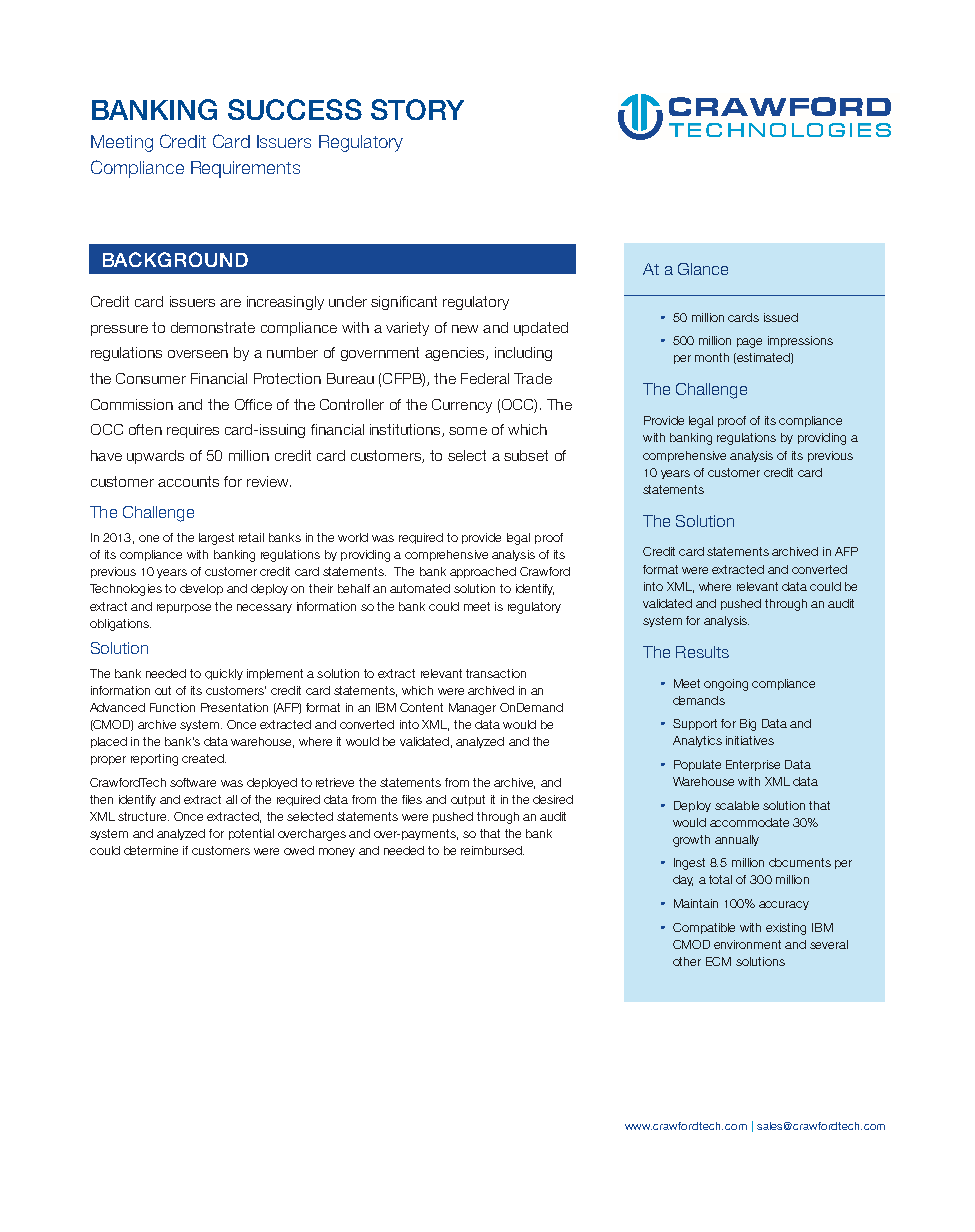 The image size is (975, 1232). Describe the element at coordinates (151, 850) in the screenshot. I see `determine` at that location.
